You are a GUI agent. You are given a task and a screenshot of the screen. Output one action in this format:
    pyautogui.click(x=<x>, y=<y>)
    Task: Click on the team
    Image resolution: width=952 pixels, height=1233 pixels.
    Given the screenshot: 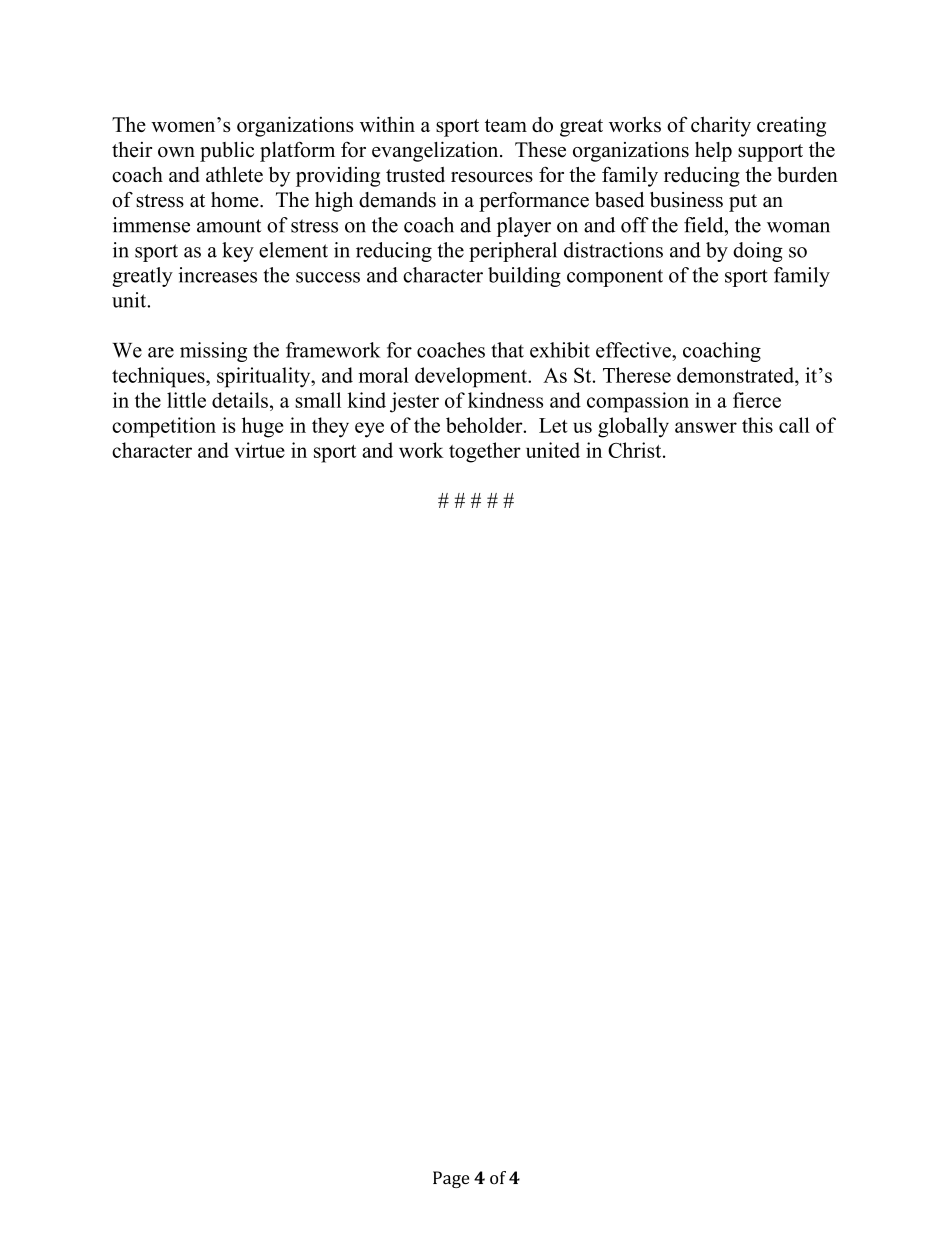 What is the action you would take?
    pyautogui.click(x=506, y=125)
